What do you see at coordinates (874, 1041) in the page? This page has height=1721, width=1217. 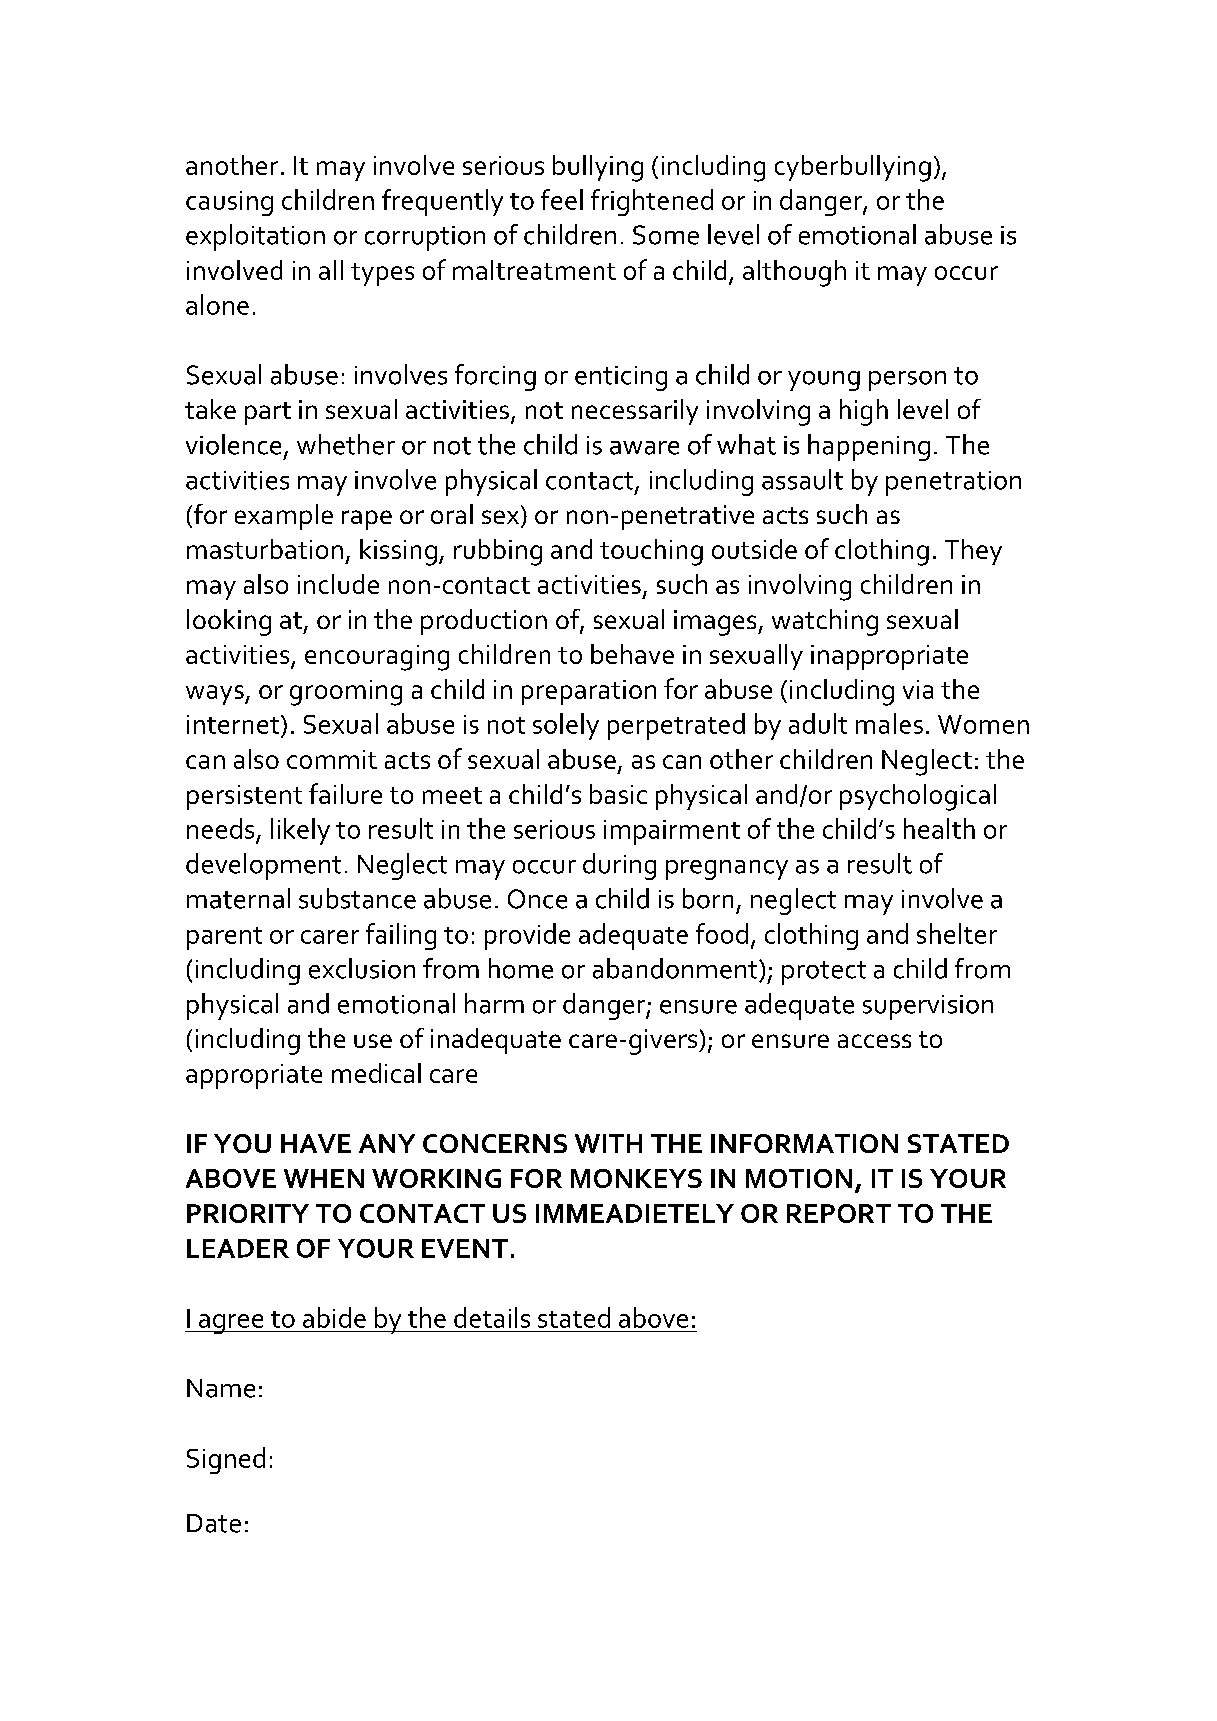 I see `access` at bounding box center [874, 1041].
